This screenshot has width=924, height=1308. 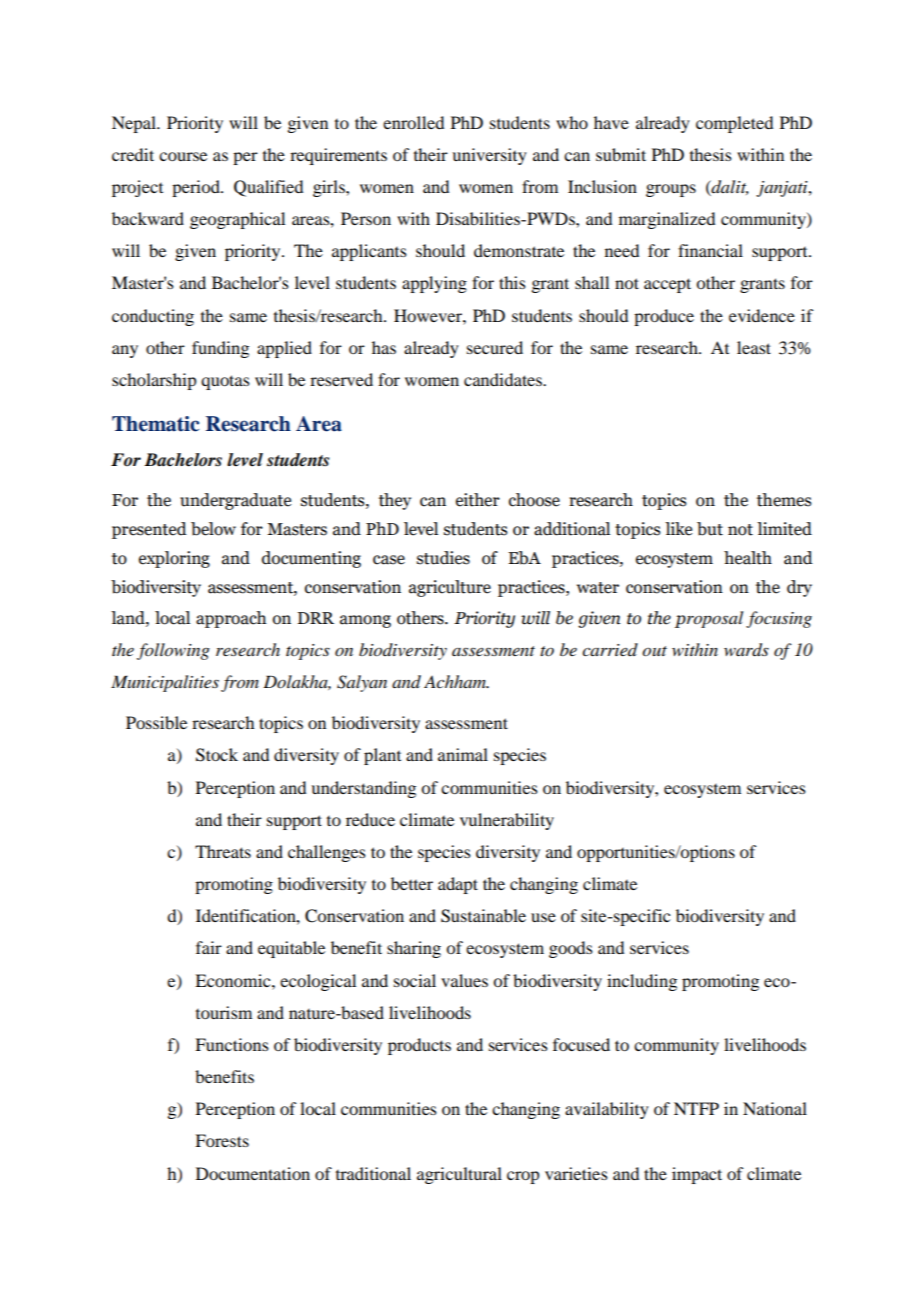 I want to click on university, so click(x=489, y=156).
